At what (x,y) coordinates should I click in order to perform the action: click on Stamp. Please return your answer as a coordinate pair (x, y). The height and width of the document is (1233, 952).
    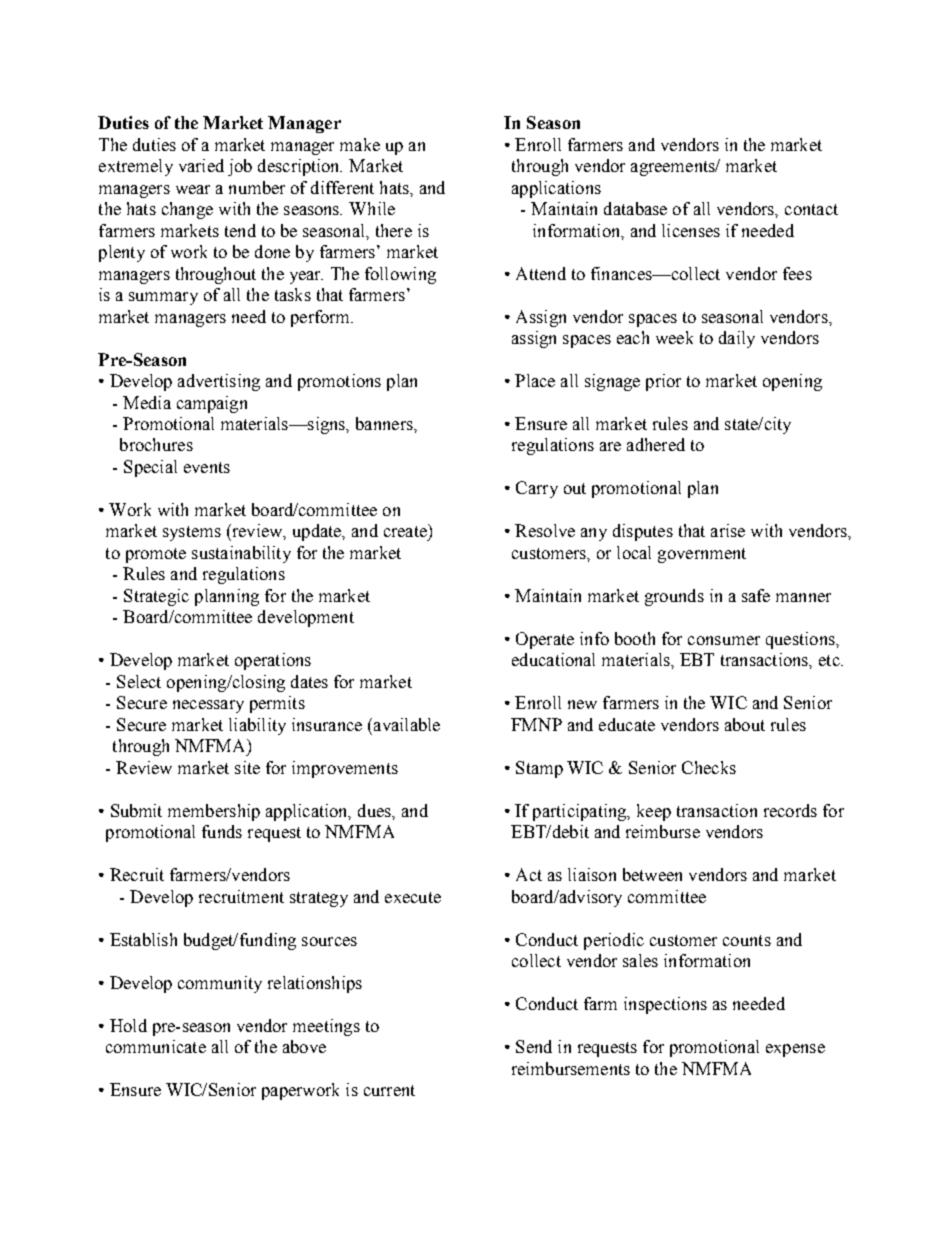
    Looking at the image, I should click on (539, 769).
